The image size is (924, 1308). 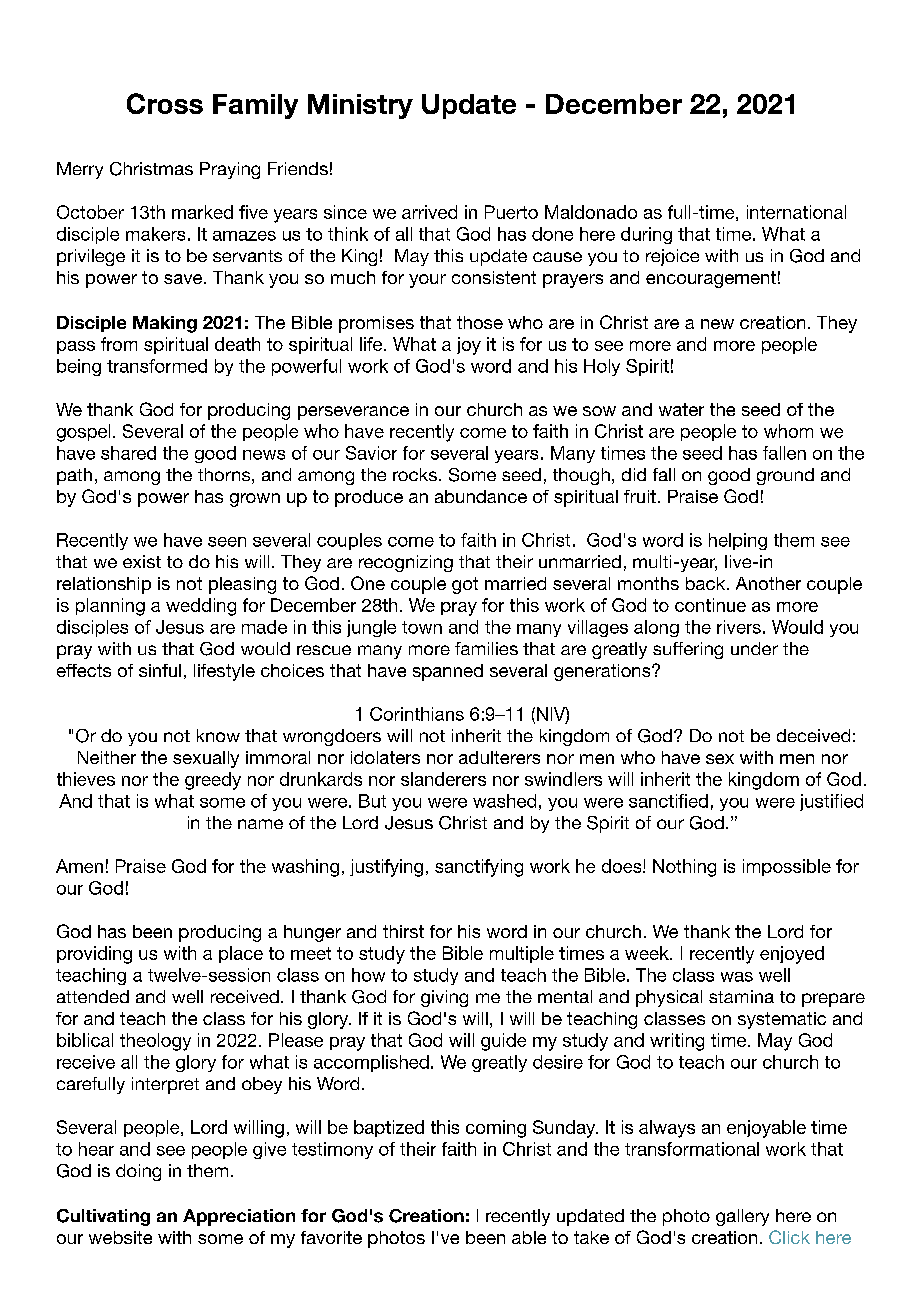 I want to click on impossible, so click(x=787, y=867).
